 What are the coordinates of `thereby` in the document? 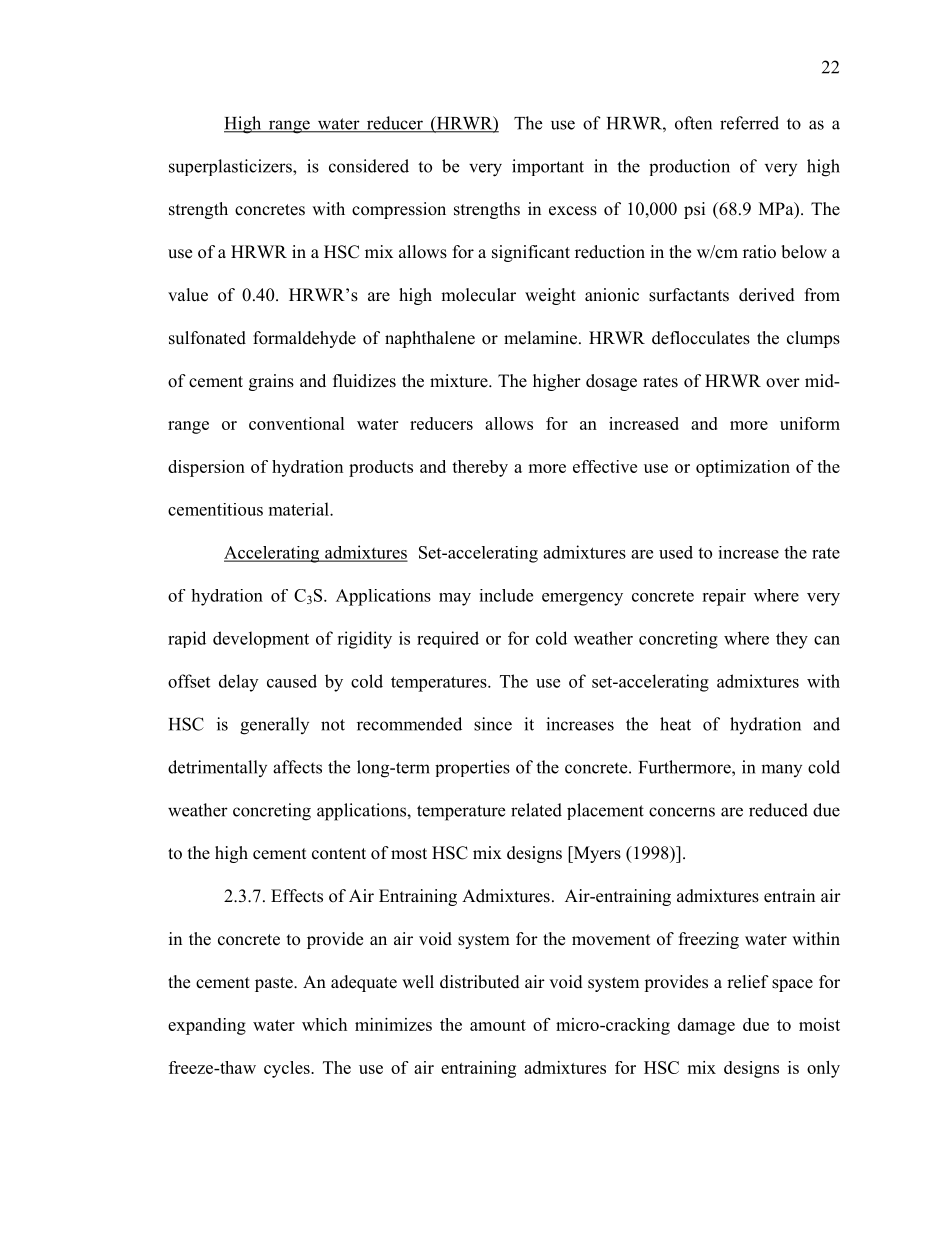 It's located at (480, 468).
